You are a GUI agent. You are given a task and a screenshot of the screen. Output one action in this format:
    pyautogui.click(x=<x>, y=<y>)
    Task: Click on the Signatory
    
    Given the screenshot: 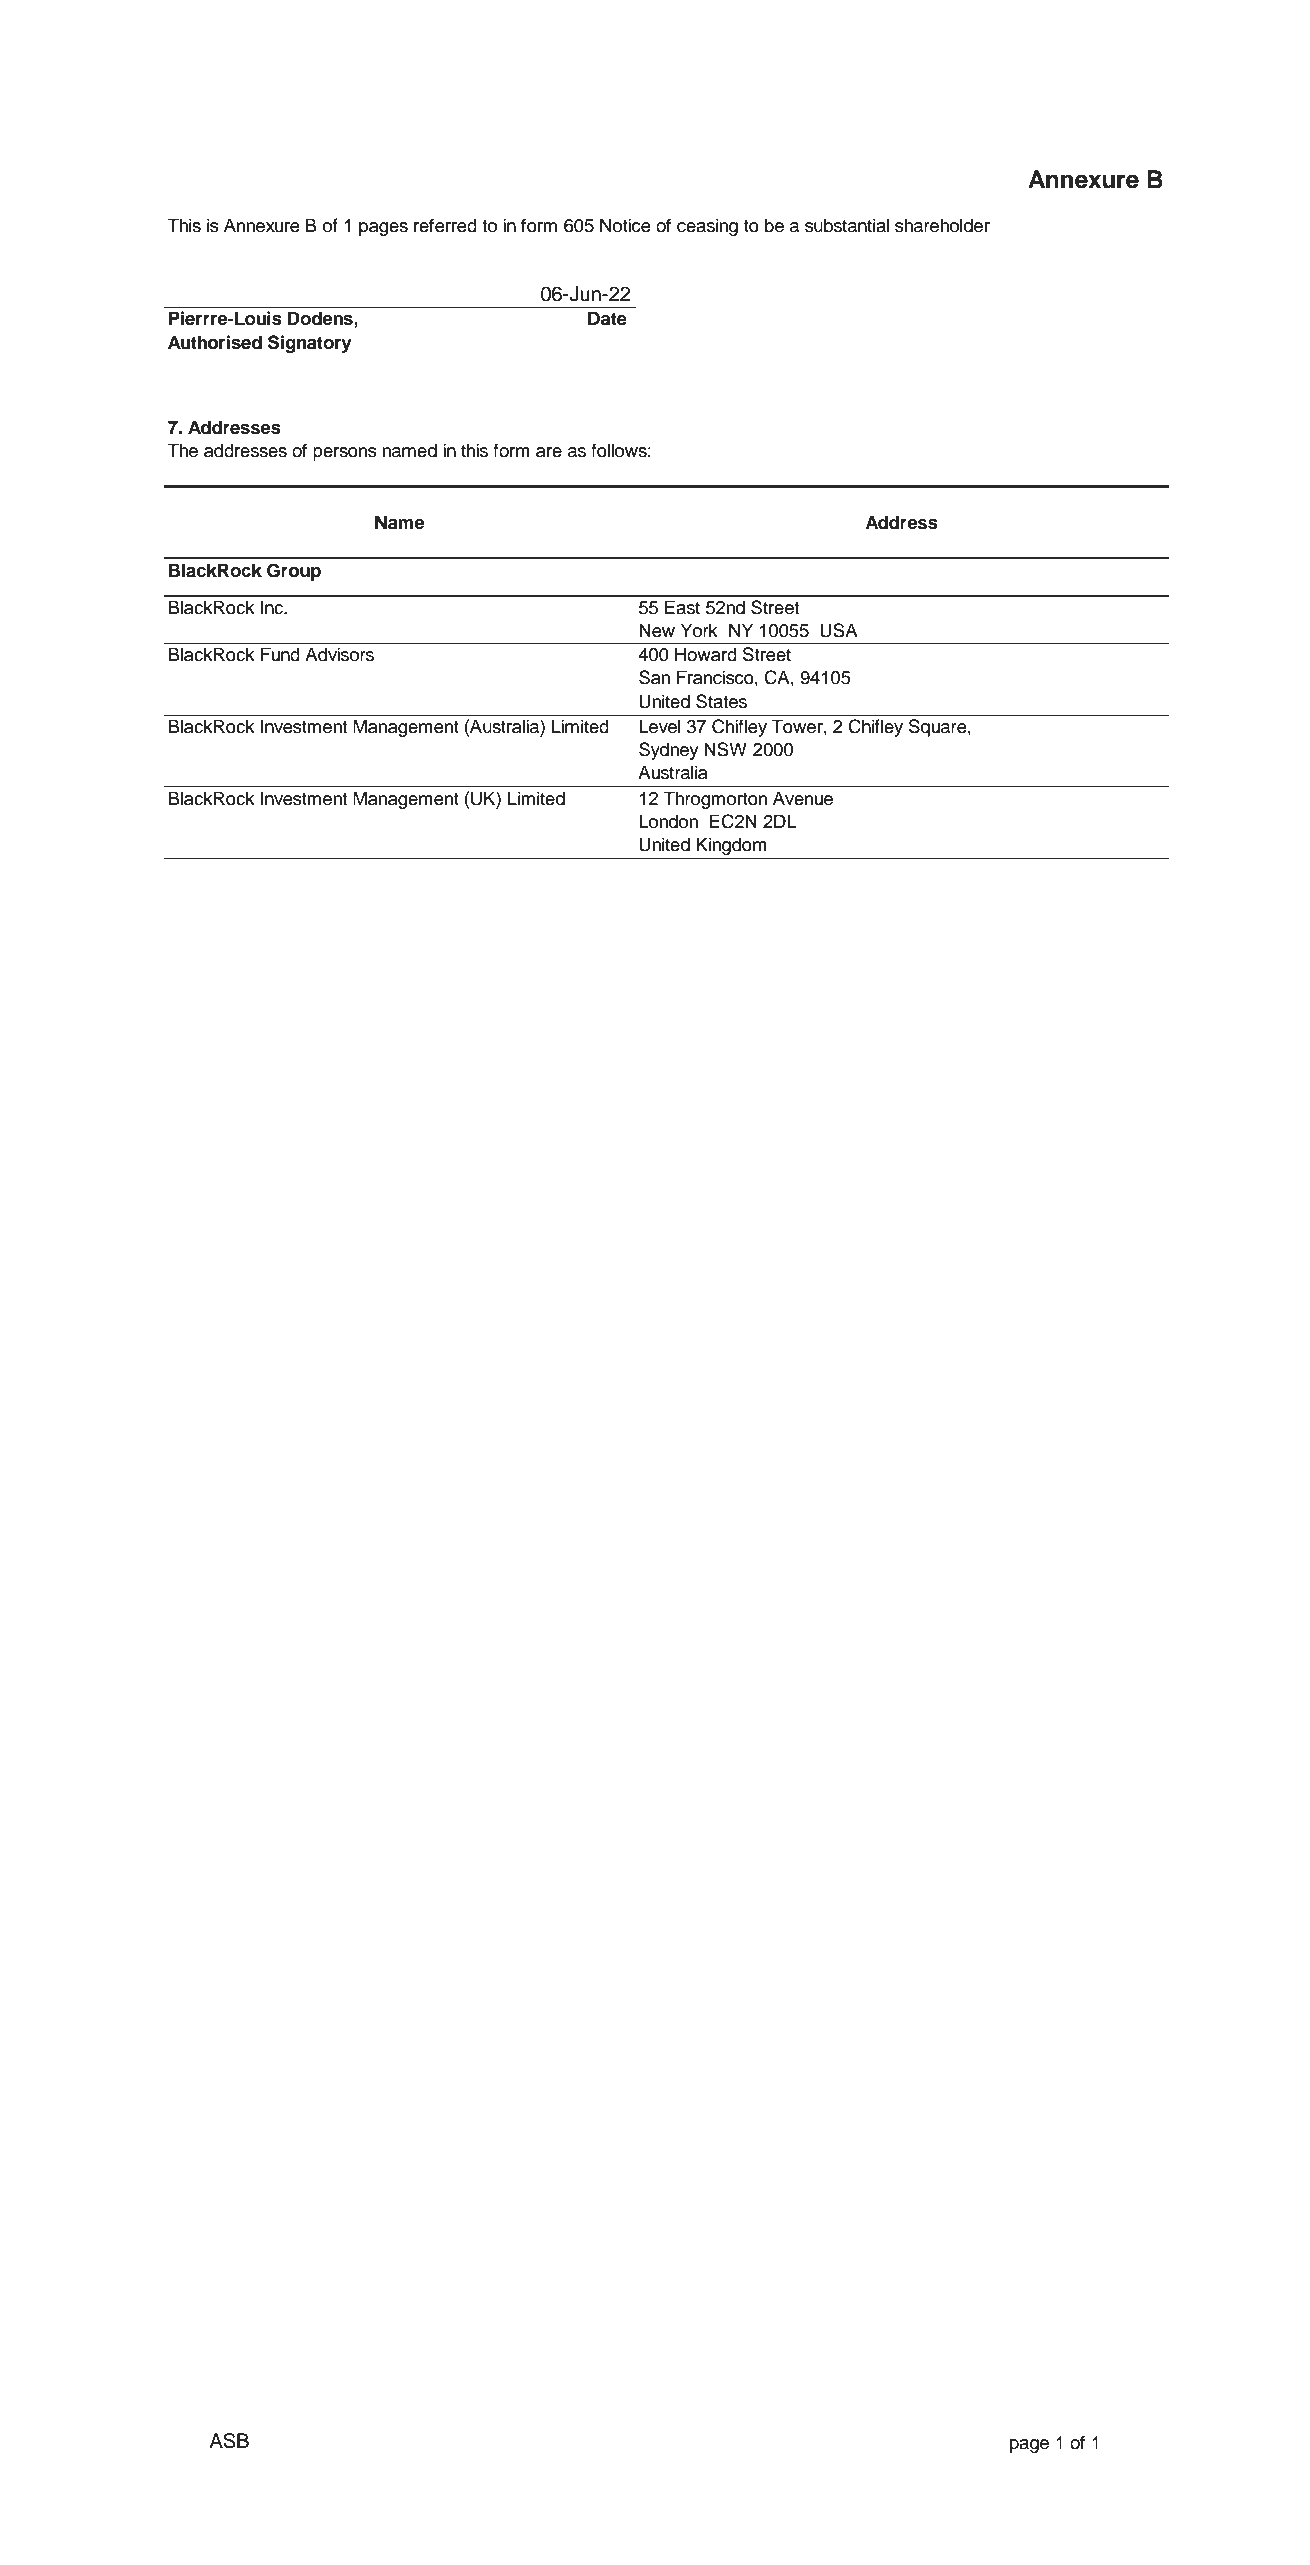 What is the action you would take?
    pyautogui.click(x=310, y=344)
